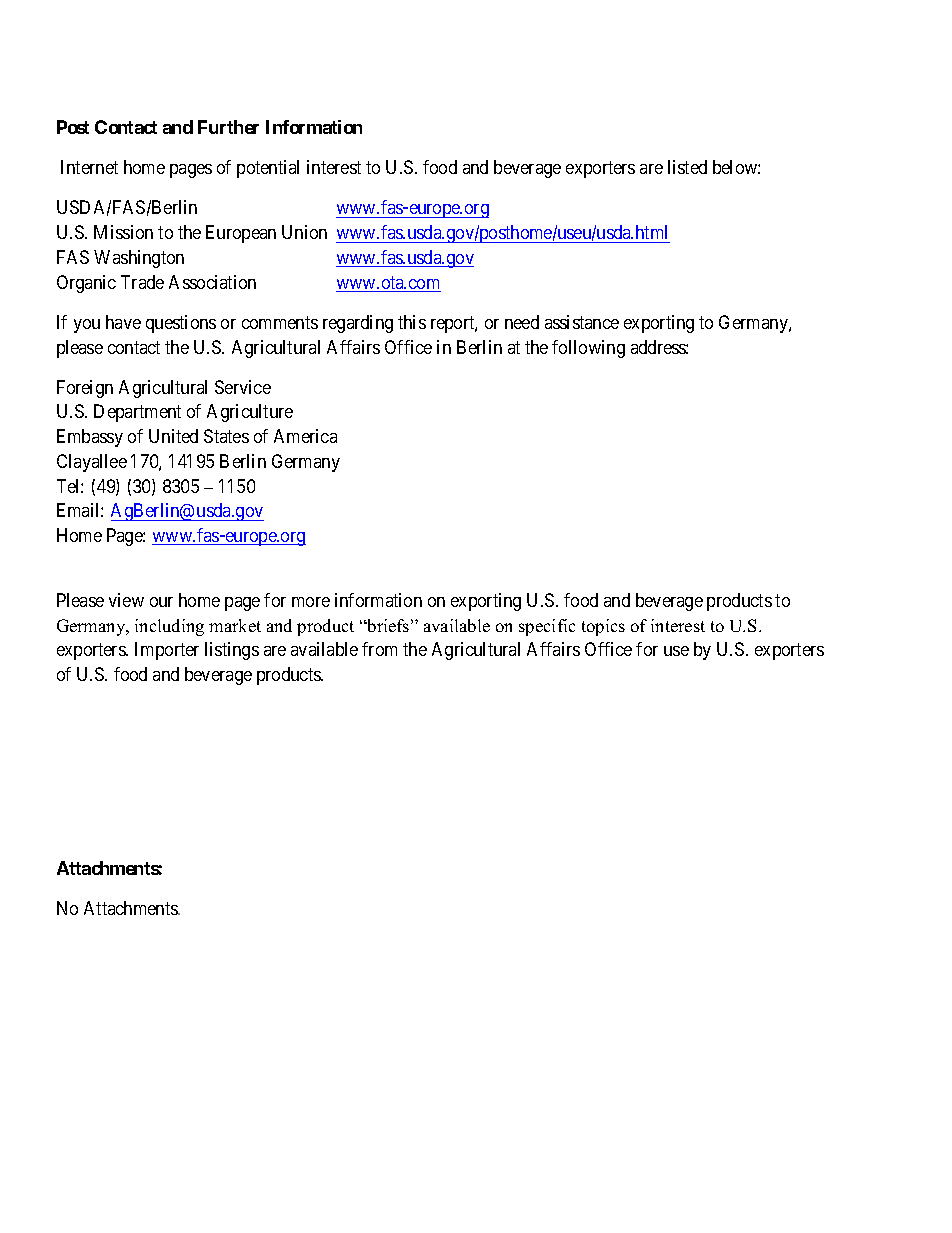 This image has height=1233, width=952. What do you see at coordinates (268, 169) in the image?
I see `potential` at bounding box center [268, 169].
